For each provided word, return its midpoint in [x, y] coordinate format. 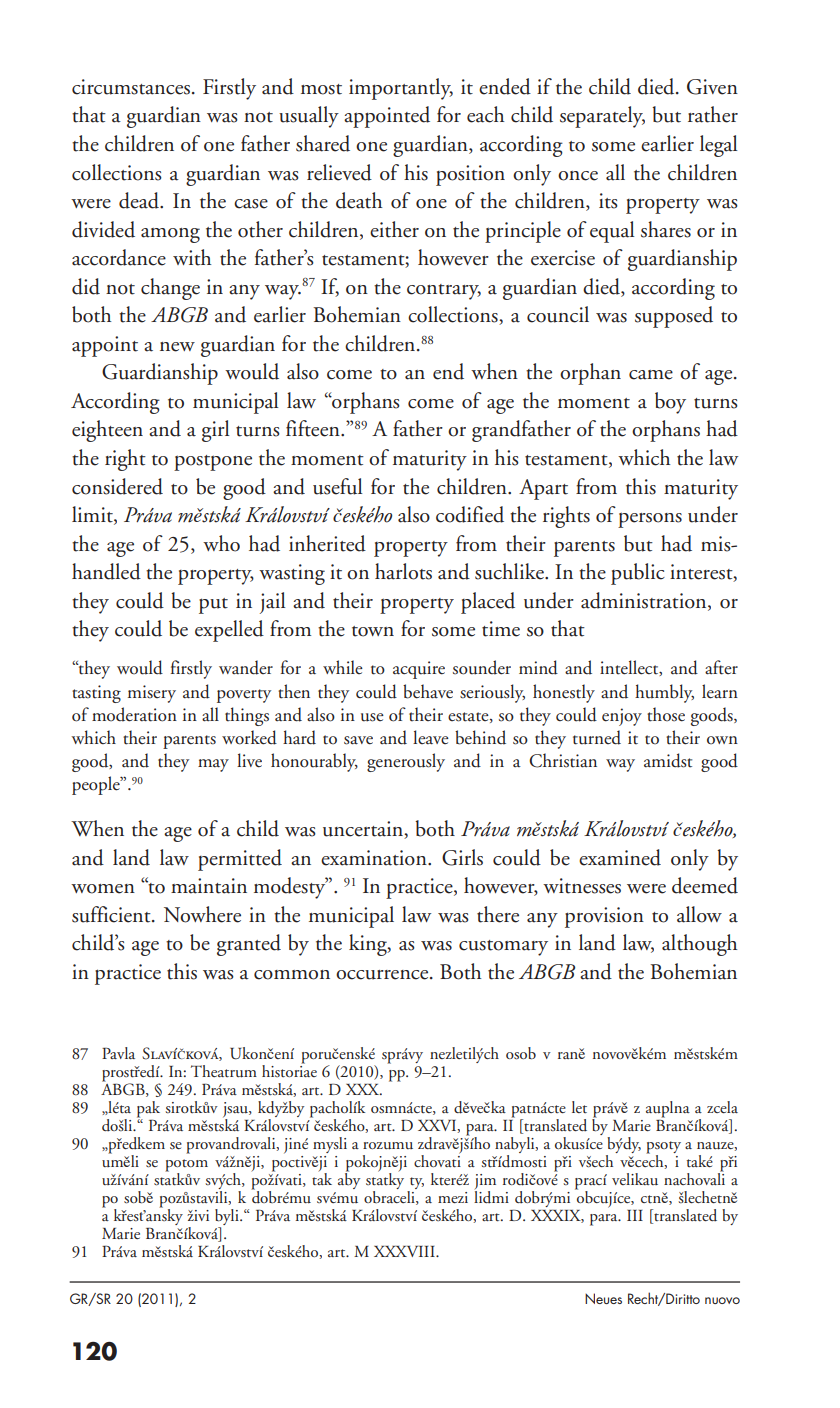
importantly [401, 89]
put [213, 606]
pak [148, 1110]
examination [375, 858]
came [651, 375]
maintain [209, 886]
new [177, 347]
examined [620, 857]
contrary [444, 292]
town [373, 631]
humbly [664, 693]
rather [713, 114]
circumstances [131, 87]
